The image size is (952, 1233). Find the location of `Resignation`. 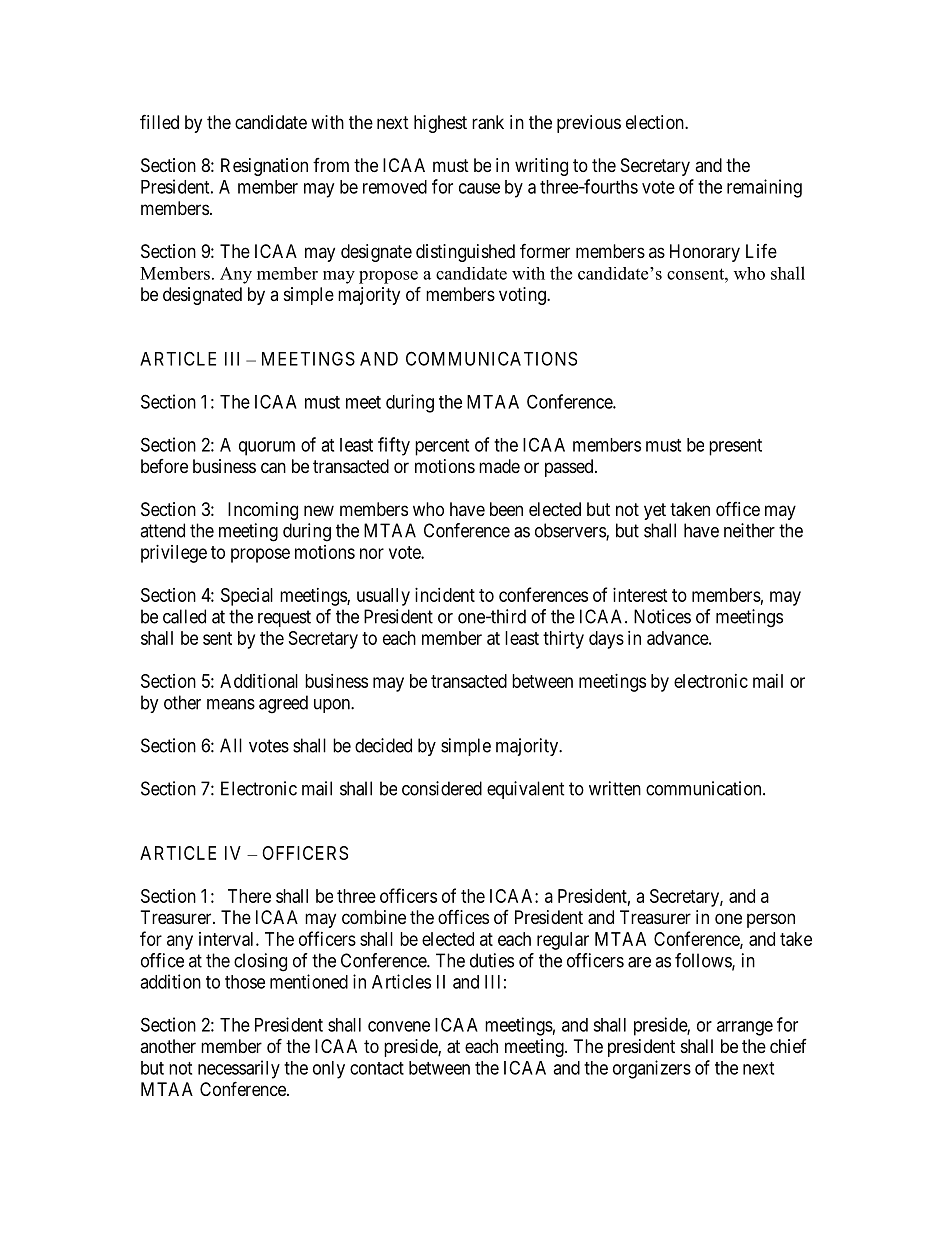

Resignation is located at coordinates (264, 167).
